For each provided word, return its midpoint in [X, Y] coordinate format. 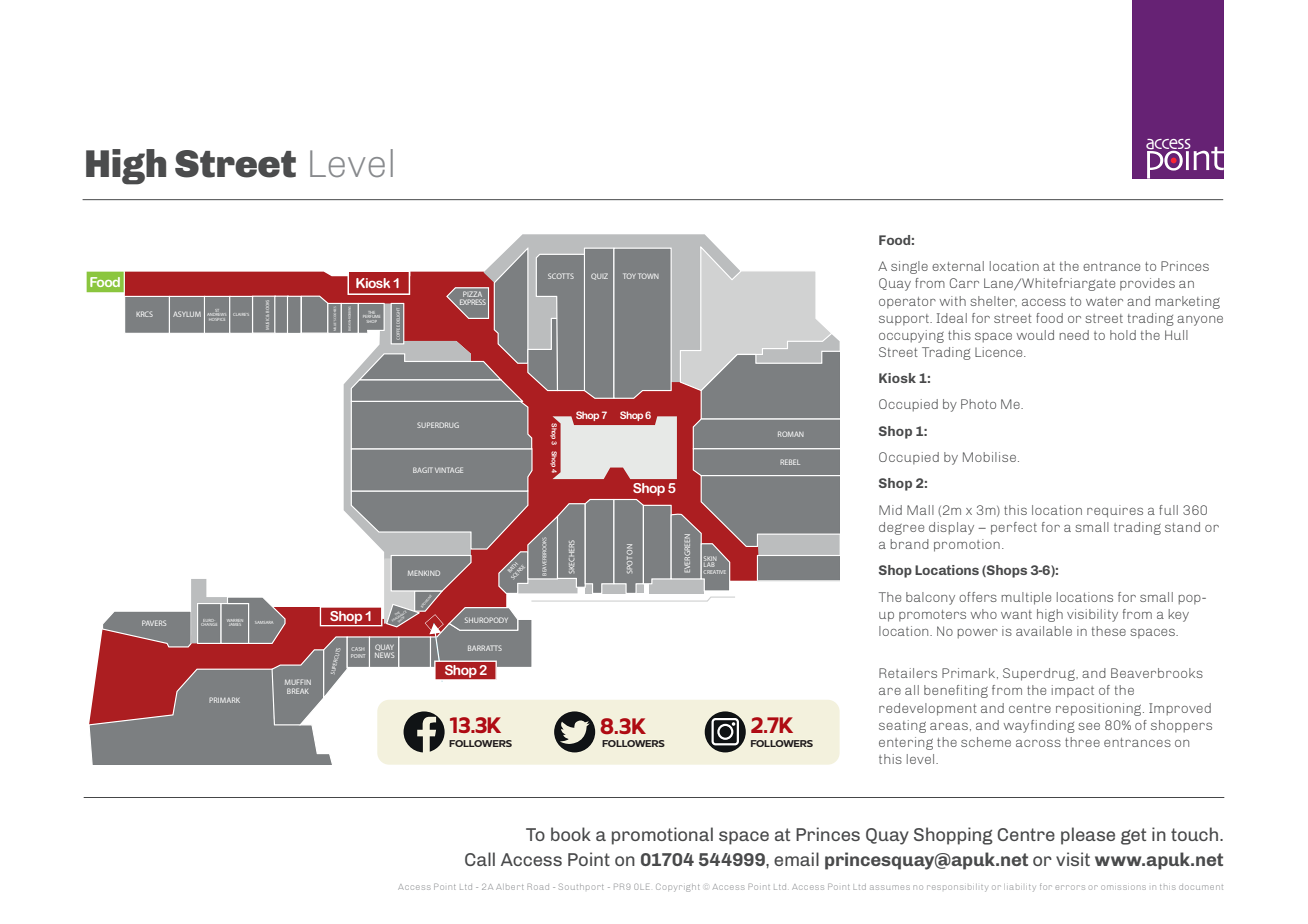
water [1104, 301]
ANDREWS [217, 315]
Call [480, 859]
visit [1073, 859]
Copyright [677, 887]
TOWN [648, 276]
